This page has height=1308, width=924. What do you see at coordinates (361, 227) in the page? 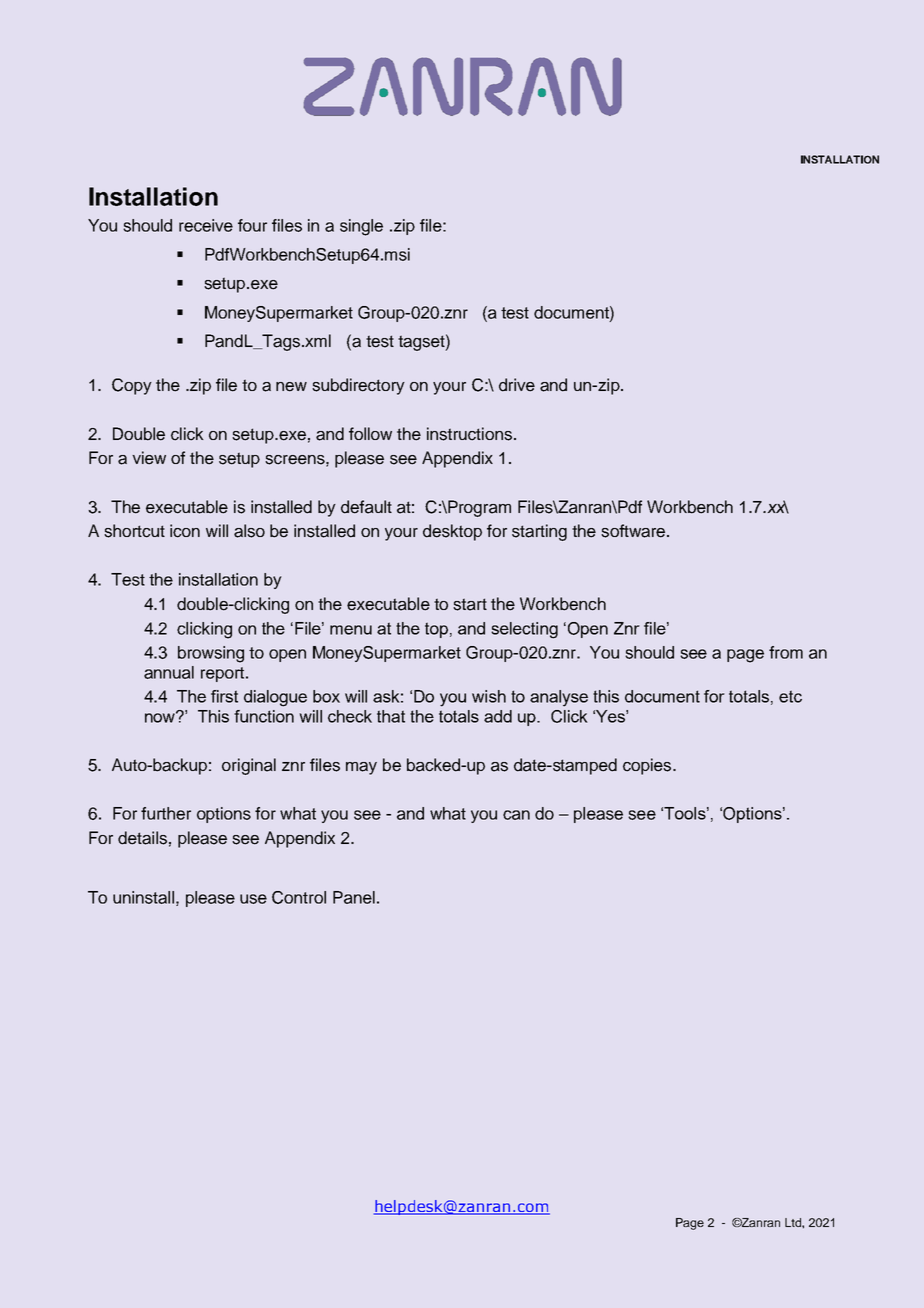
I see `single` at bounding box center [361, 227].
